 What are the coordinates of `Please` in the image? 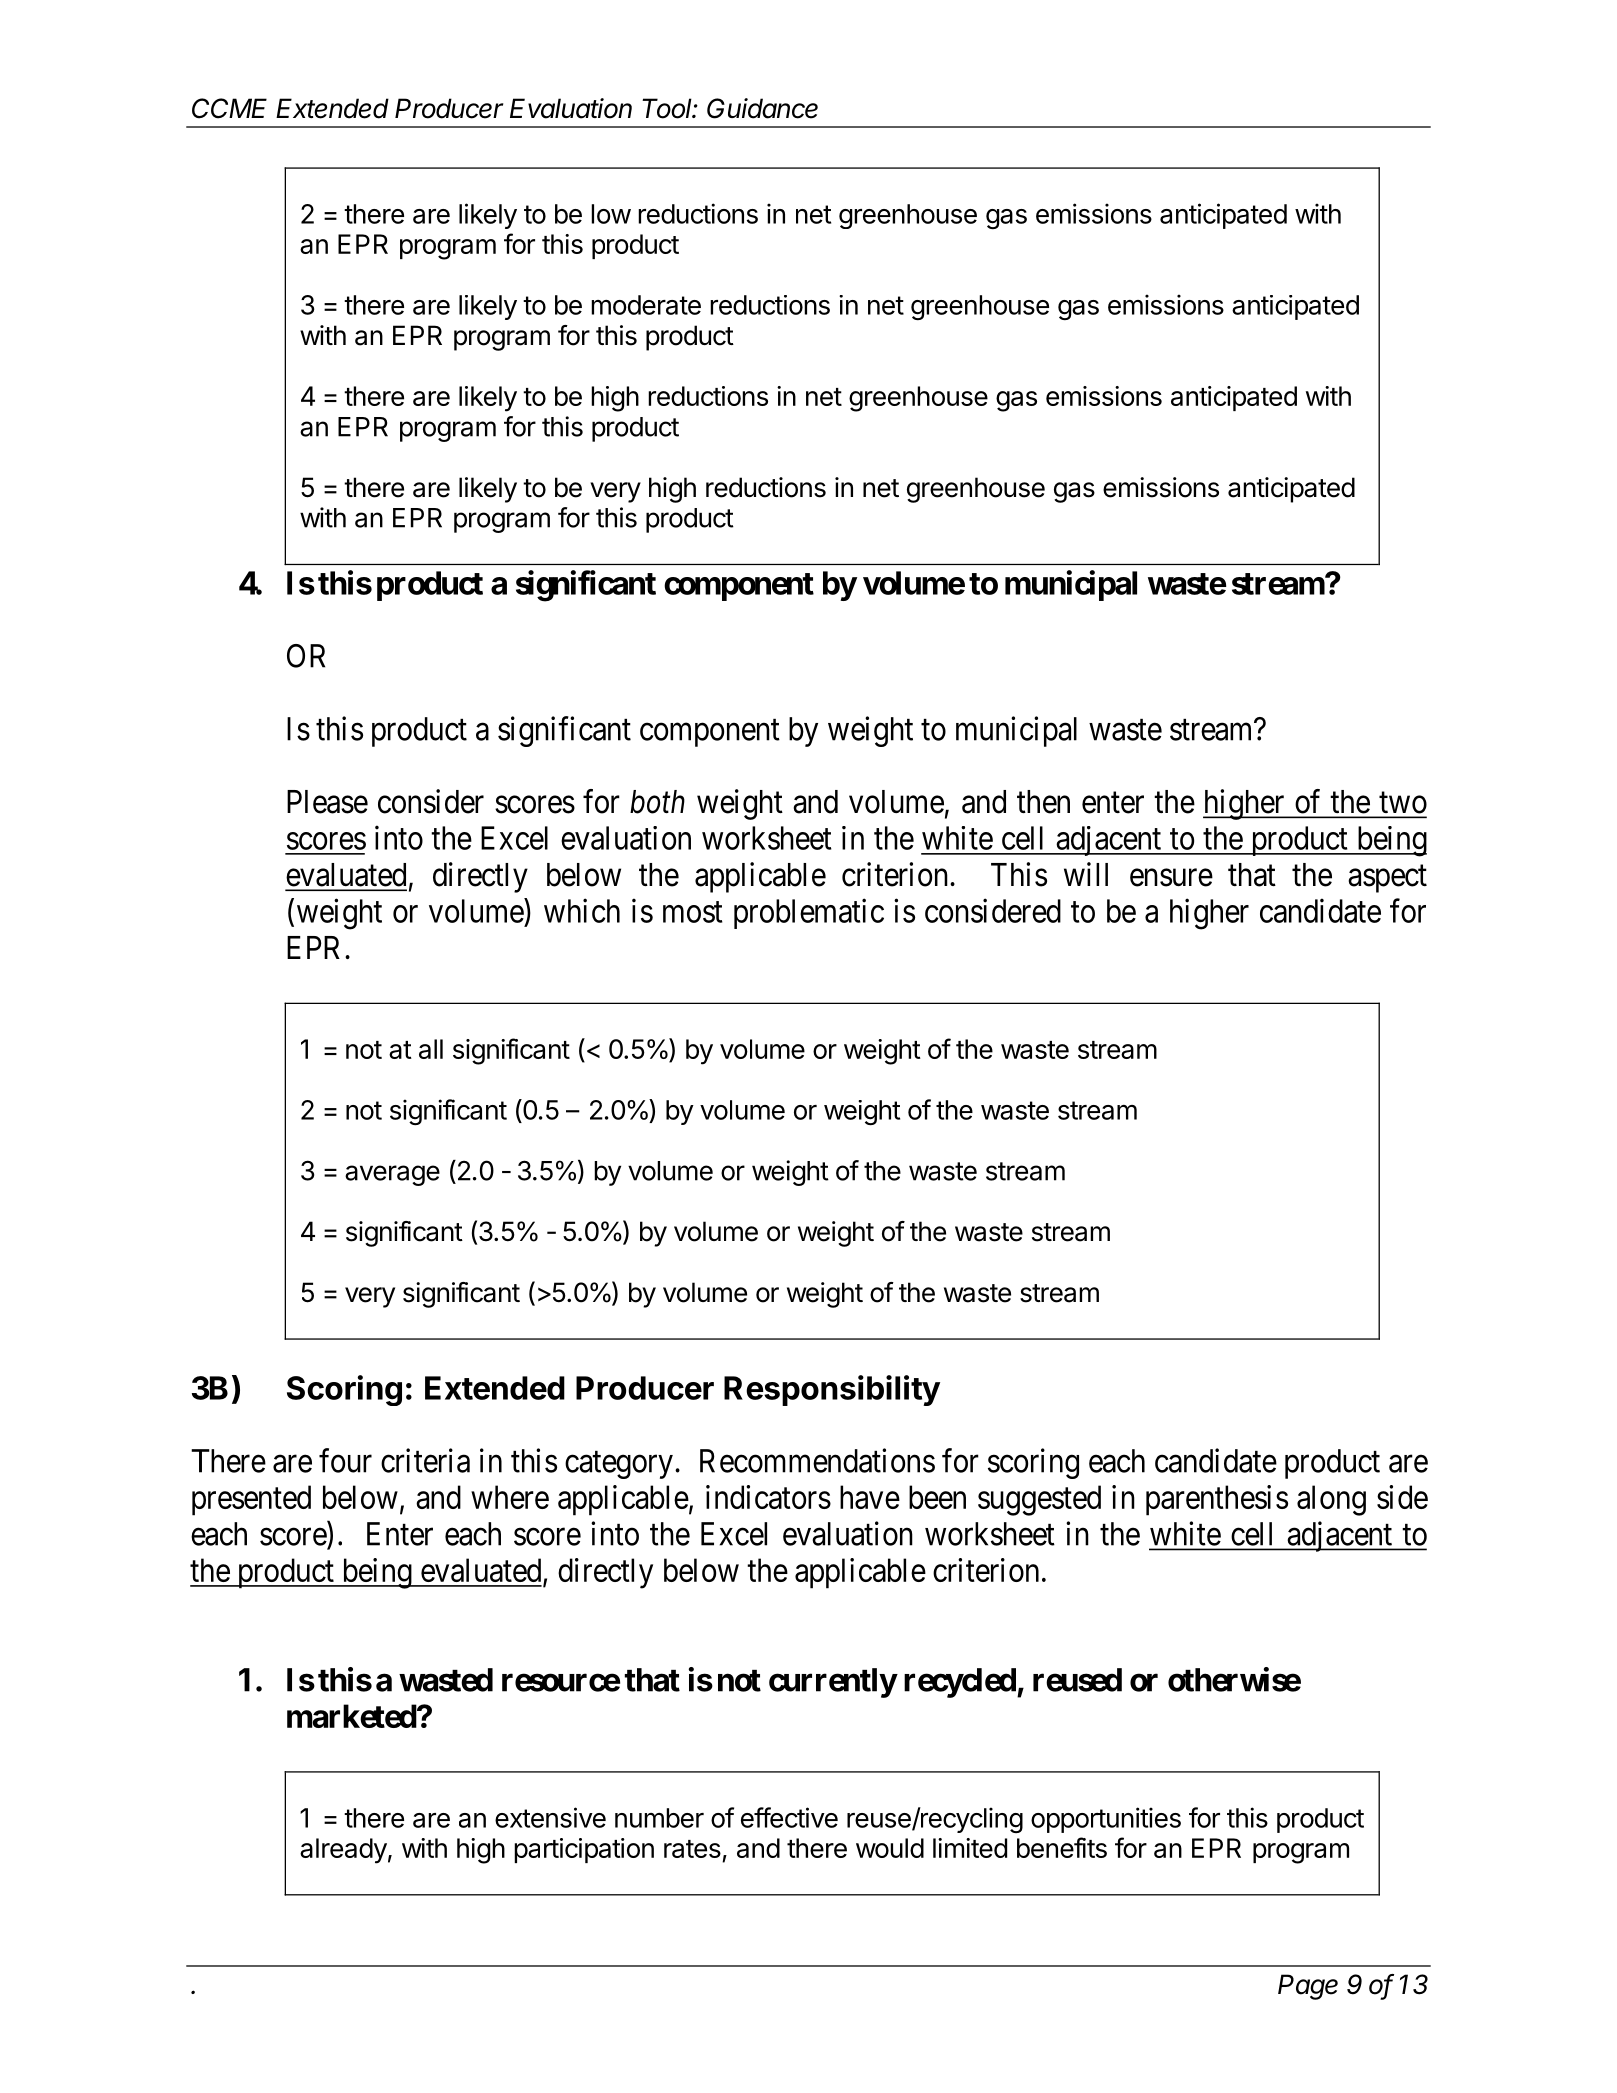 It's located at (327, 802).
